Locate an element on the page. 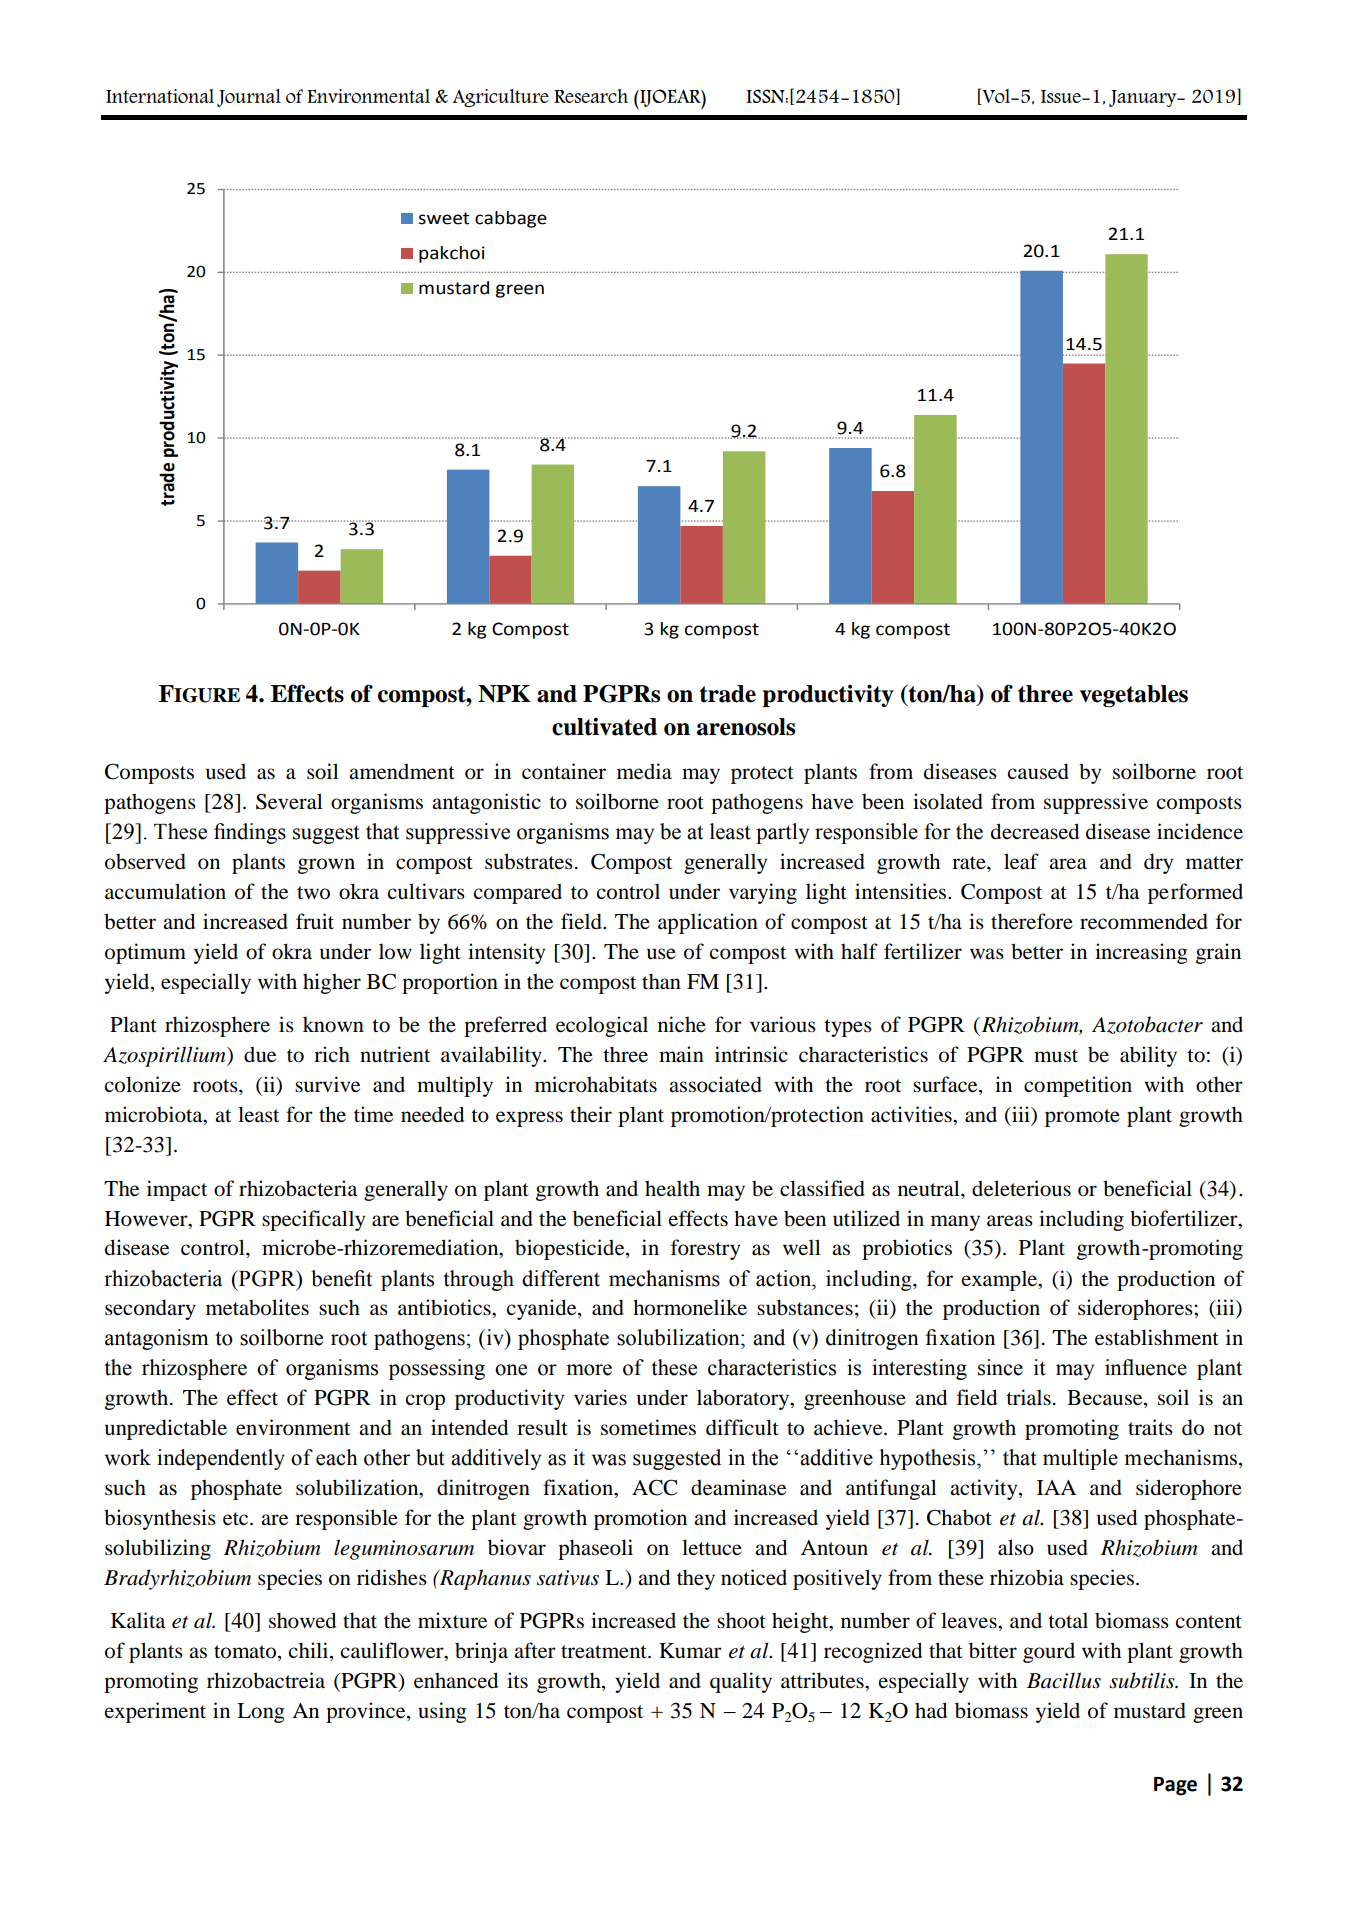 The height and width of the document is (1906, 1348). Research is located at coordinates (591, 96).
